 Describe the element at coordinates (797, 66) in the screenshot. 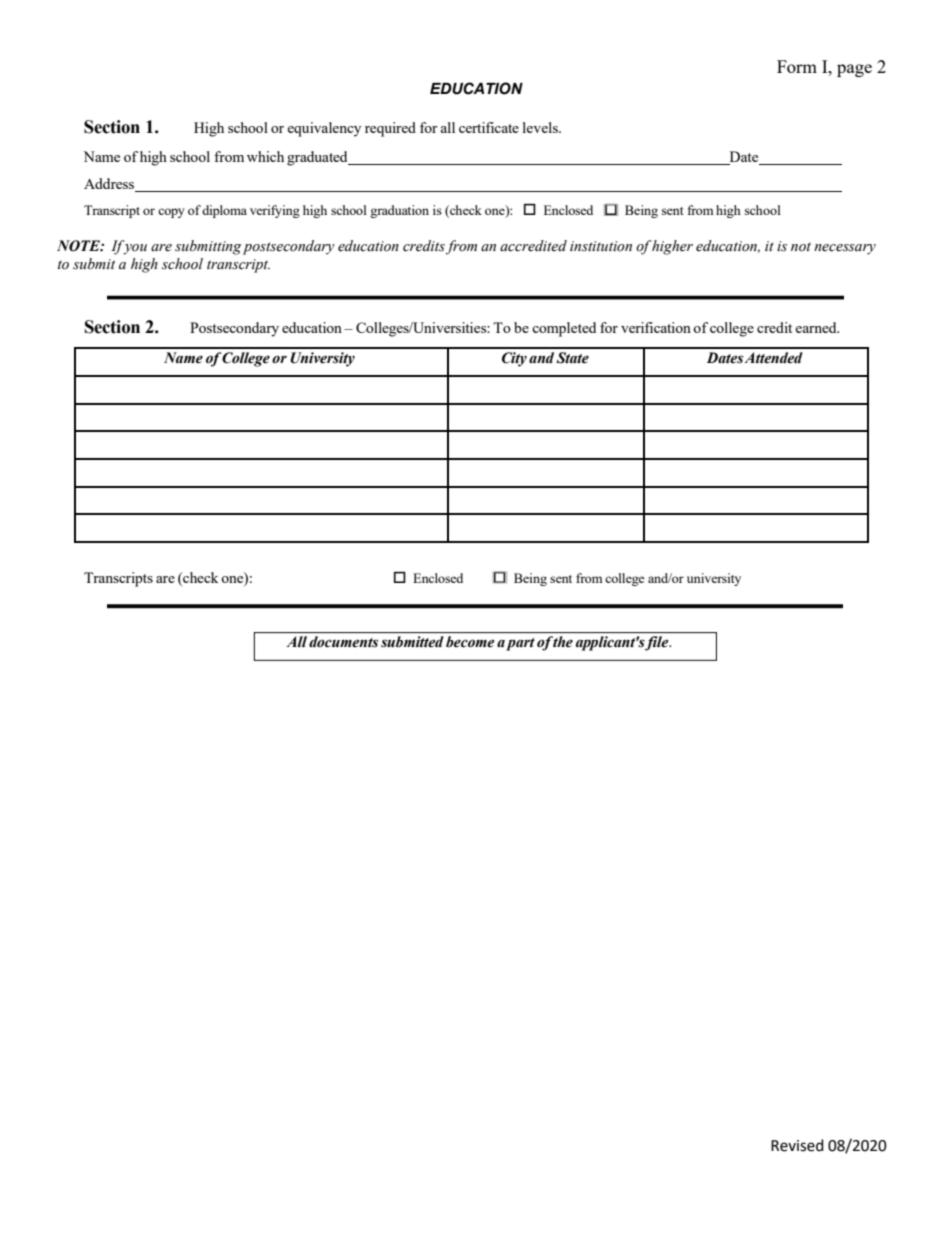

I see `Form` at that location.
